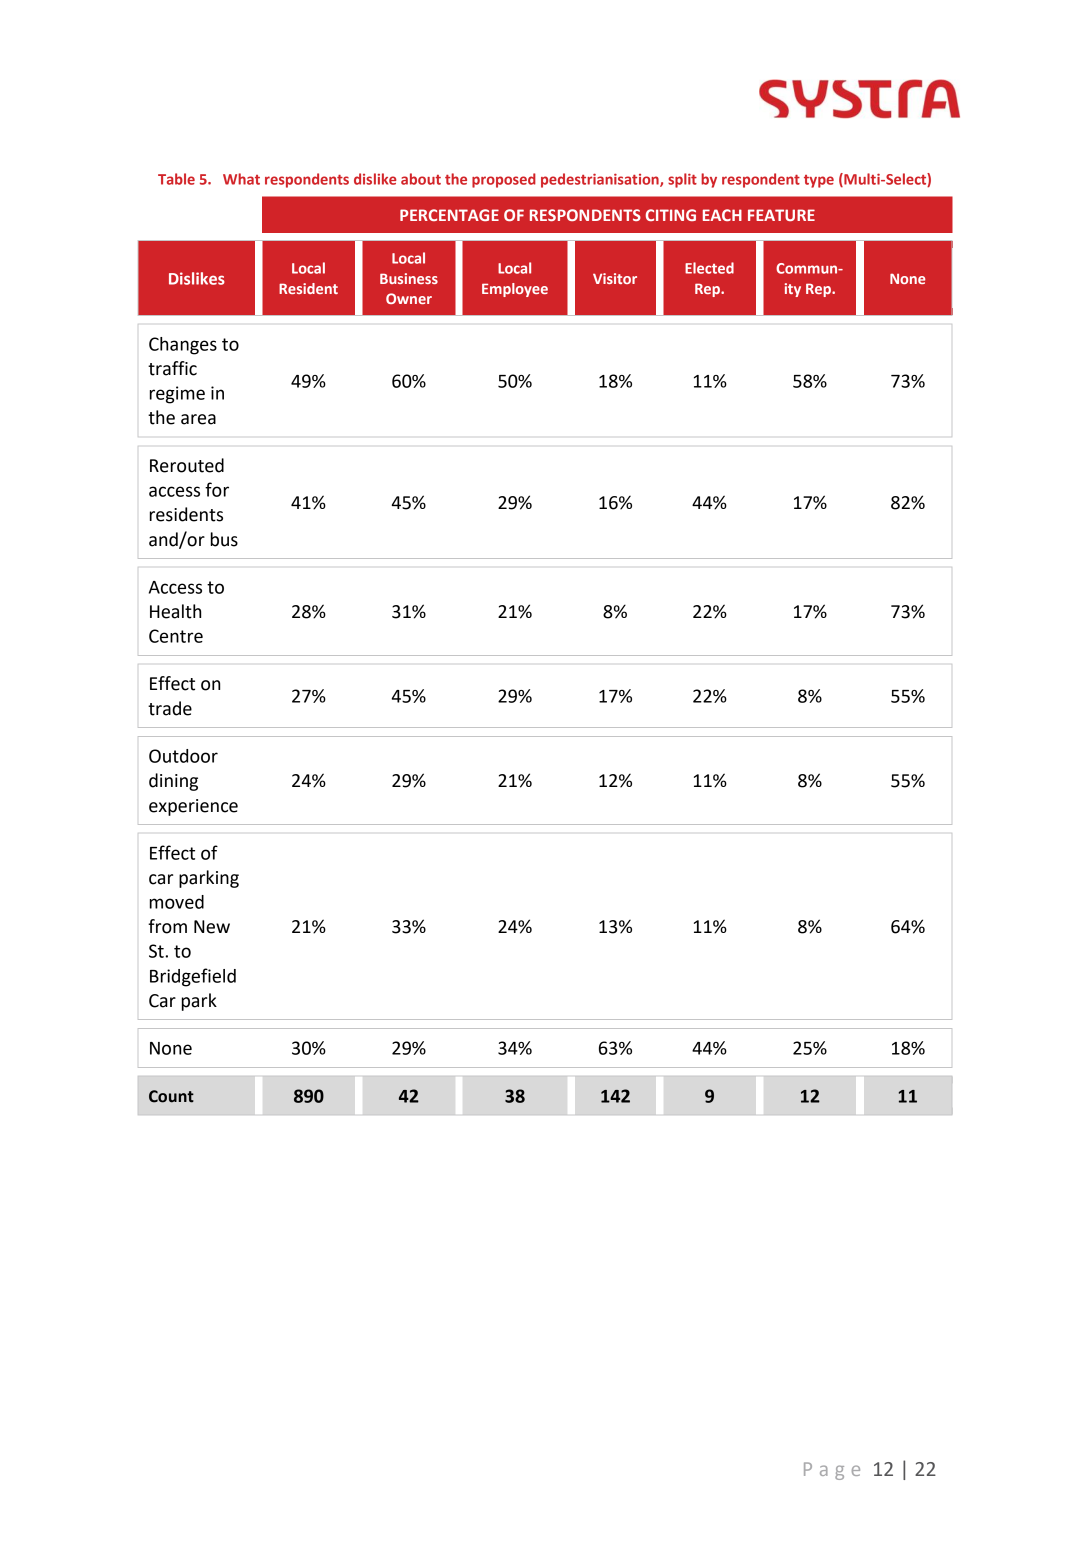  Describe the element at coordinates (615, 278) in the screenshot. I see `Visitor` at that location.
